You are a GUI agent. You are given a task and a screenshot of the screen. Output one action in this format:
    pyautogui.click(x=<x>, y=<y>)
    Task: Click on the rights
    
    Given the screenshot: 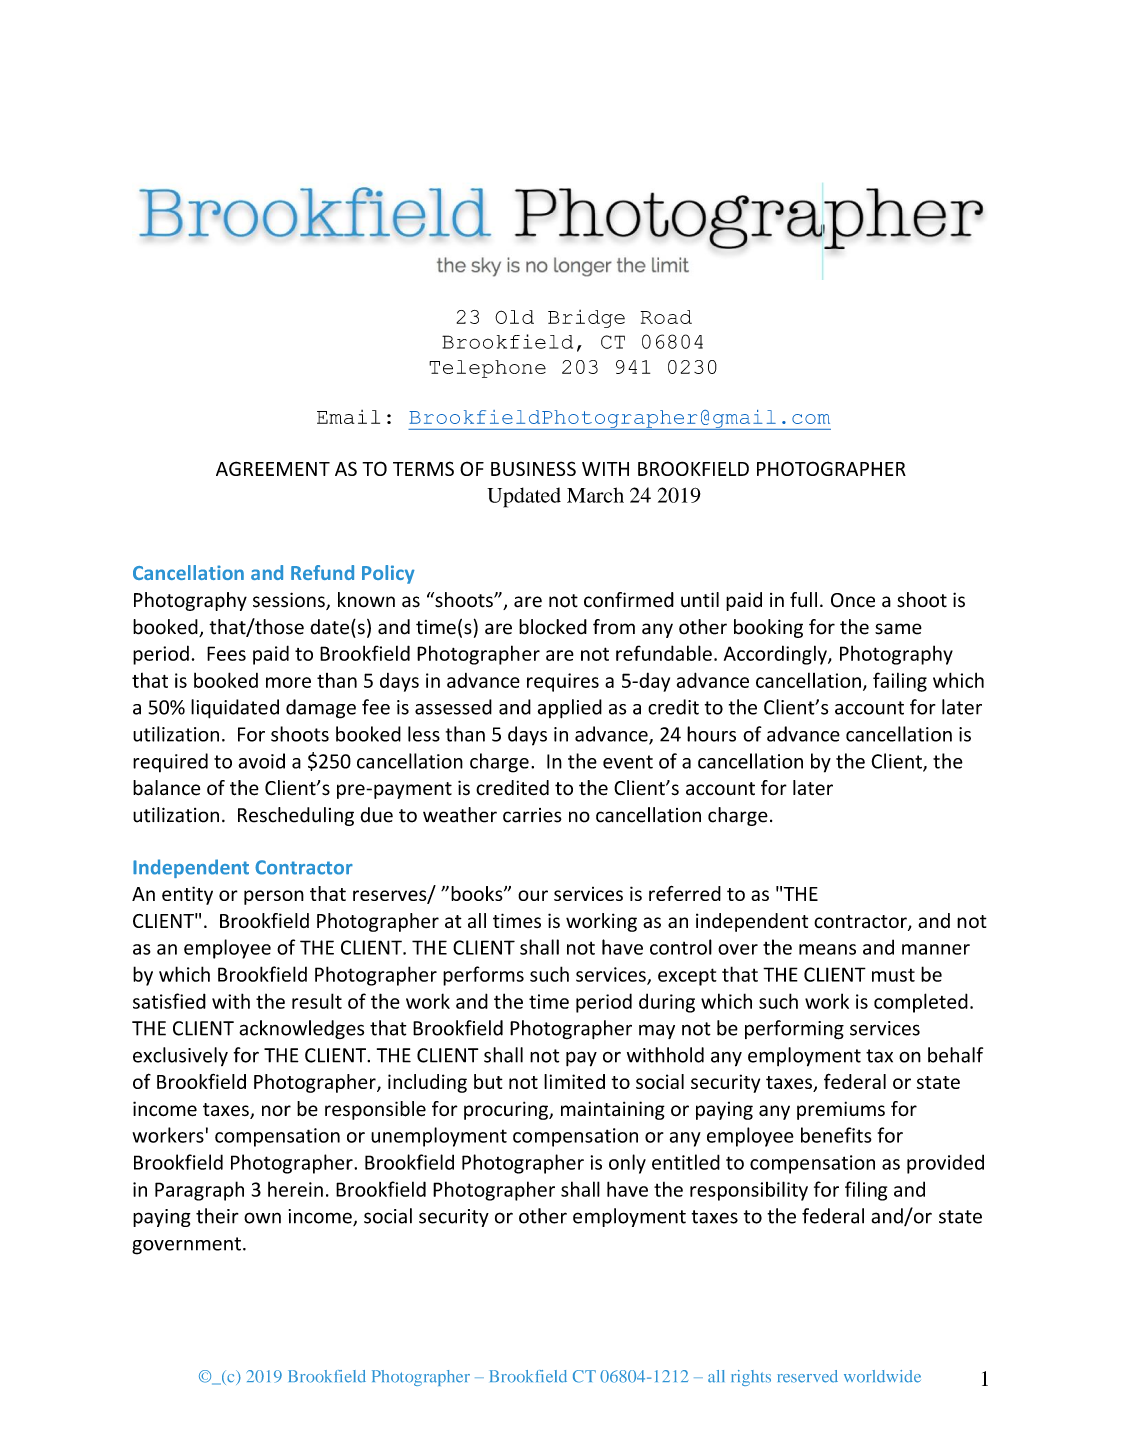 What is the action you would take?
    pyautogui.click(x=751, y=1378)
